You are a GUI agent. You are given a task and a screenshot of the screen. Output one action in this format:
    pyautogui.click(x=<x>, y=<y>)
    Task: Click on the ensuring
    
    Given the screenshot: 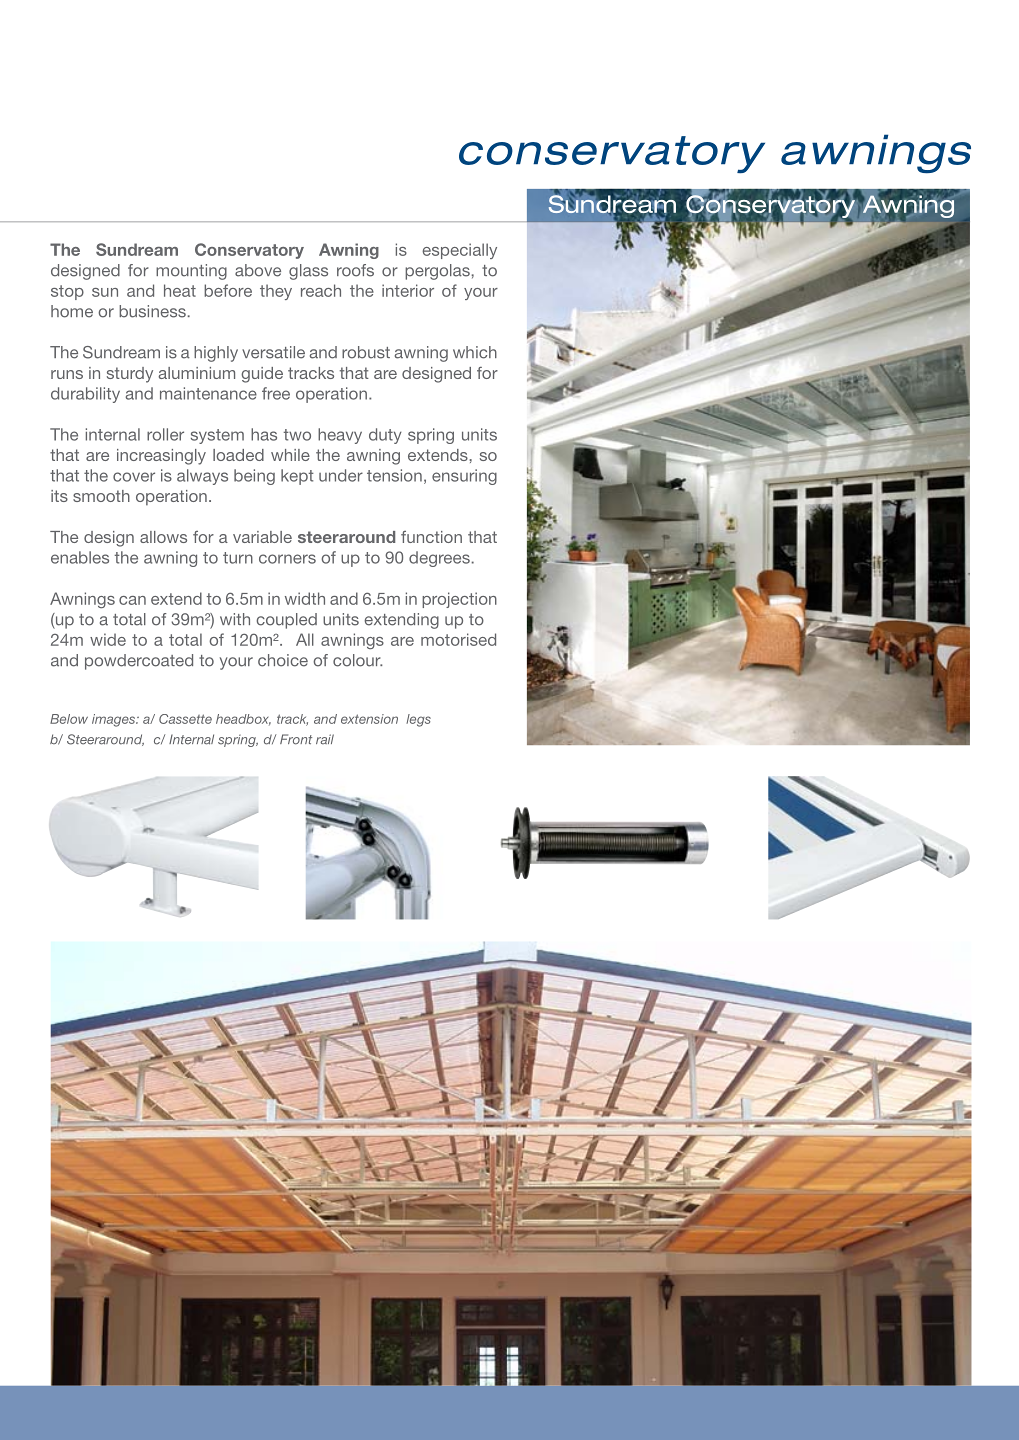 What is the action you would take?
    pyautogui.click(x=464, y=477)
